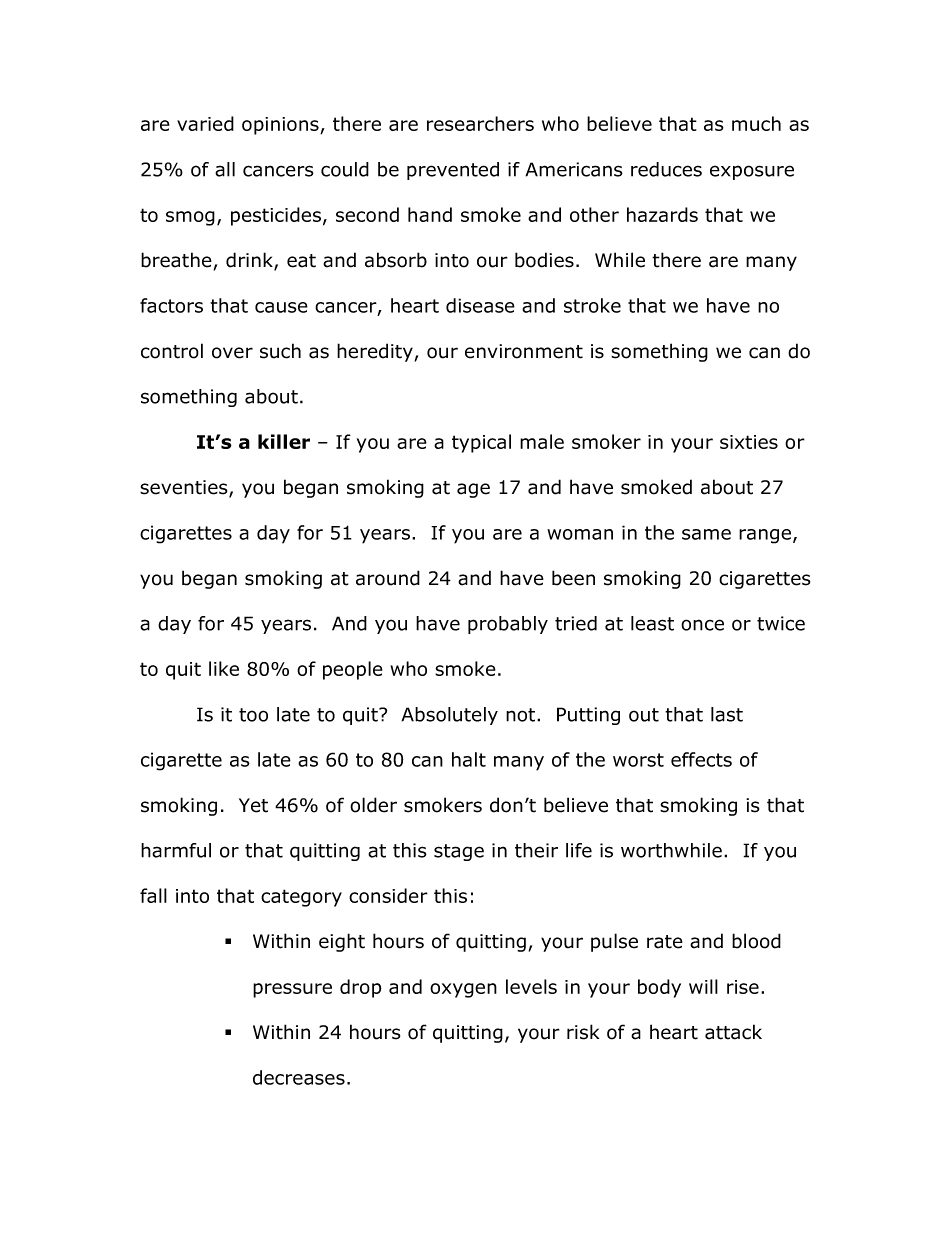 The height and width of the screenshot is (1233, 952). What do you see at coordinates (701, 759) in the screenshot?
I see `effects` at bounding box center [701, 759].
